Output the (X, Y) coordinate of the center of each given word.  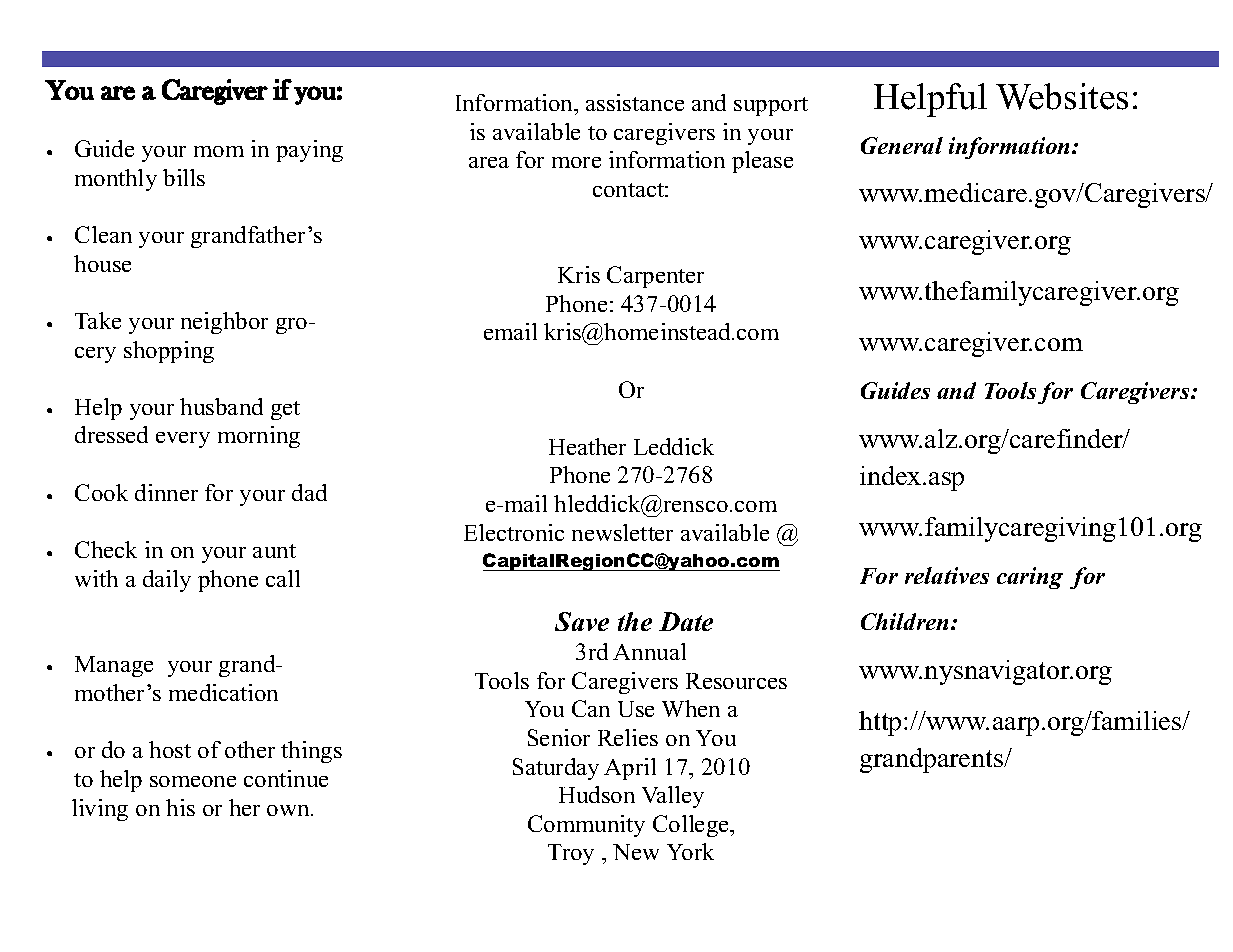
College (692, 826)
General (902, 145)
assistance (635, 102)
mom (219, 151)
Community (586, 826)
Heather (587, 446)
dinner (166, 492)
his (180, 807)
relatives (947, 575)
